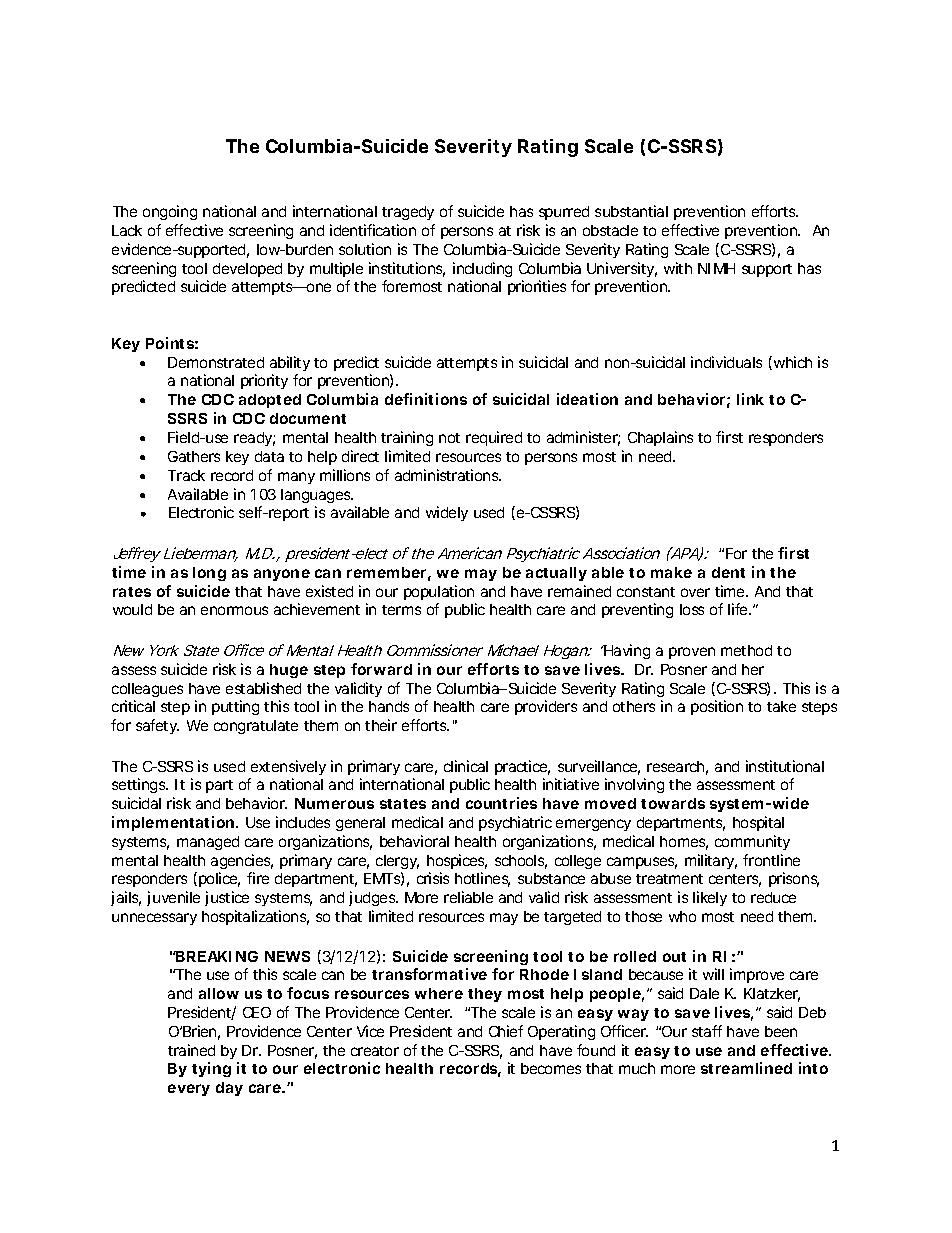 The width and height of the screenshot is (952, 1233). What do you see at coordinates (660, 438) in the screenshot?
I see `Chaplains` at bounding box center [660, 438].
